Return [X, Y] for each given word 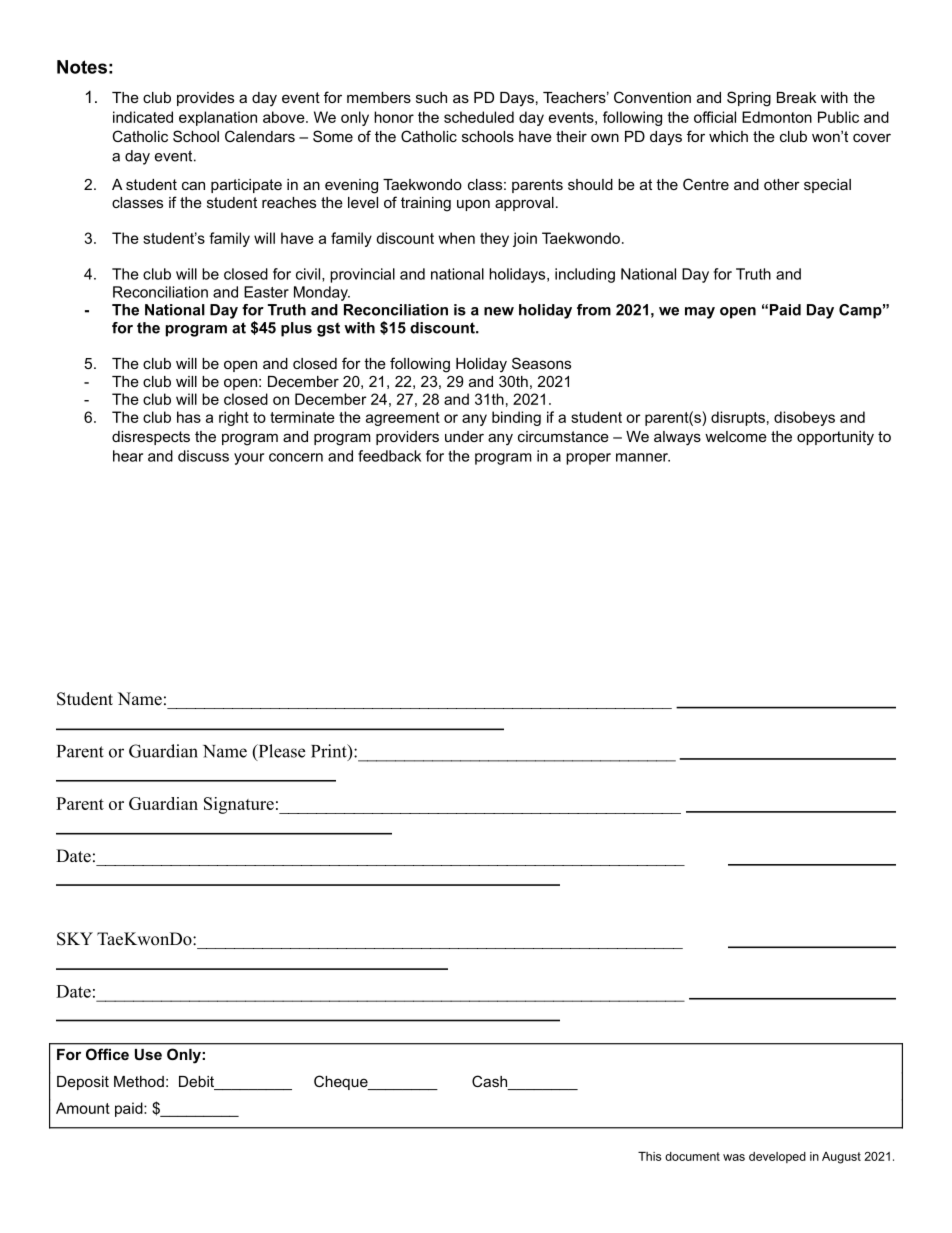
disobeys [804, 418]
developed [777, 1157]
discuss [203, 456]
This [649, 1156]
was [734, 1157]
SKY [75, 939]
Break [796, 97]
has [189, 417]
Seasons [541, 363]
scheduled [479, 117]
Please [280, 752]
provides [205, 99]
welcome [736, 436]
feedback [389, 456]
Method [139, 1081]
